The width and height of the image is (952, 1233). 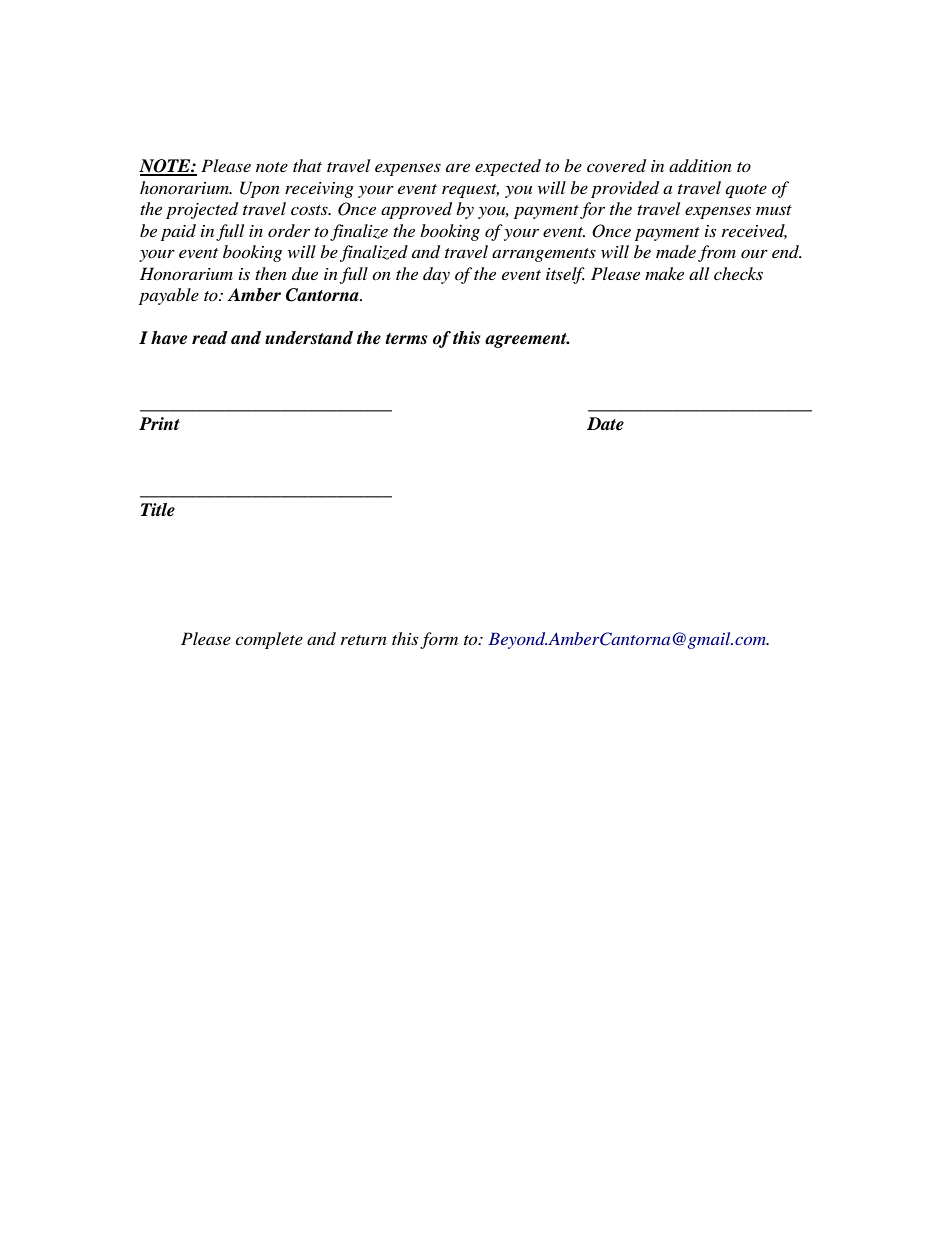 What do you see at coordinates (260, 189) in the image?
I see `Upon` at bounding box center [260, 189].
